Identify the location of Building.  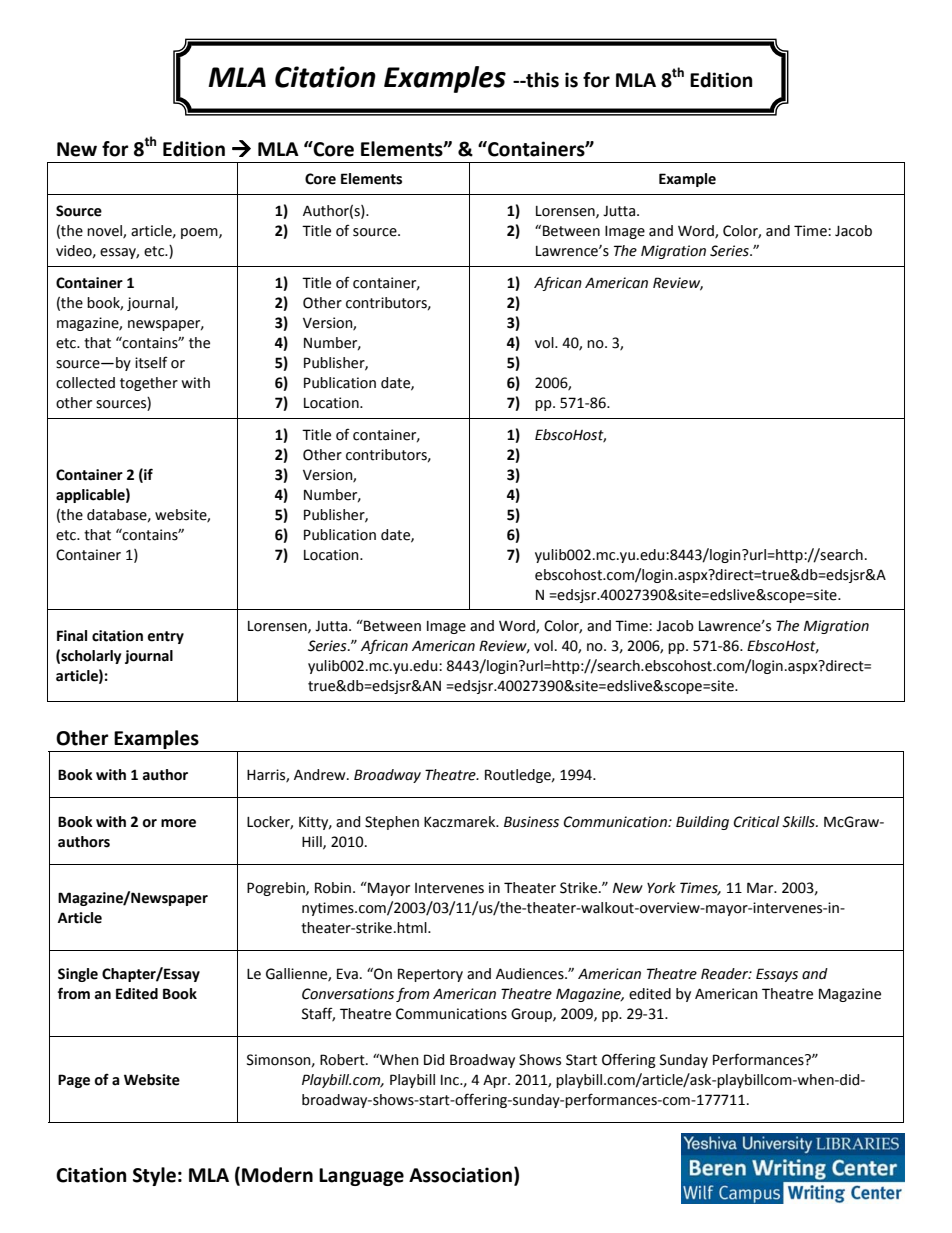
(702, 823).
